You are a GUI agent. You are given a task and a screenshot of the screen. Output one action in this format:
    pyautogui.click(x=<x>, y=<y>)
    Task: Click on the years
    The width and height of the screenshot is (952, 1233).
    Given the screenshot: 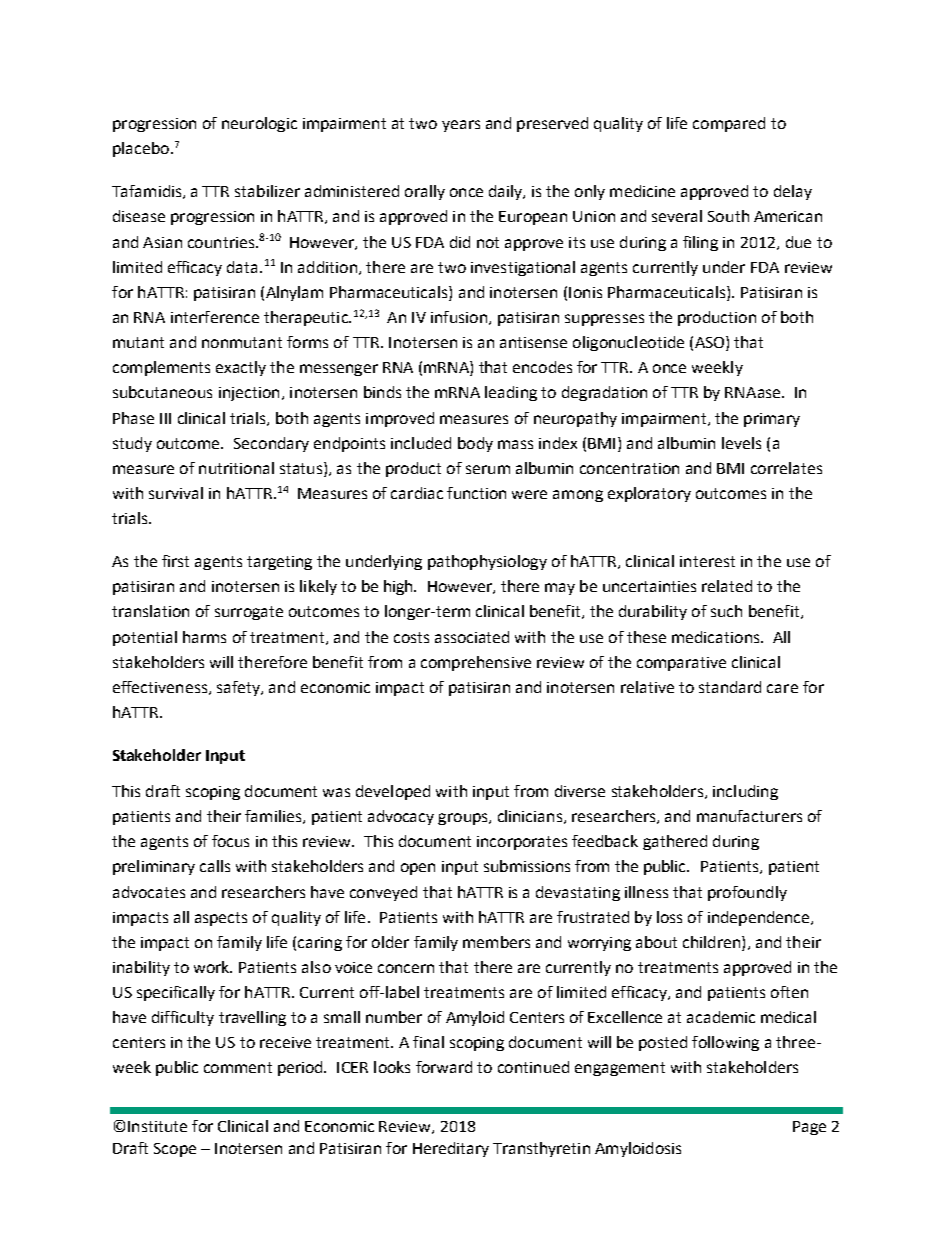 What is the action you would take?
    pyautogui.click(x=461, y=126)
